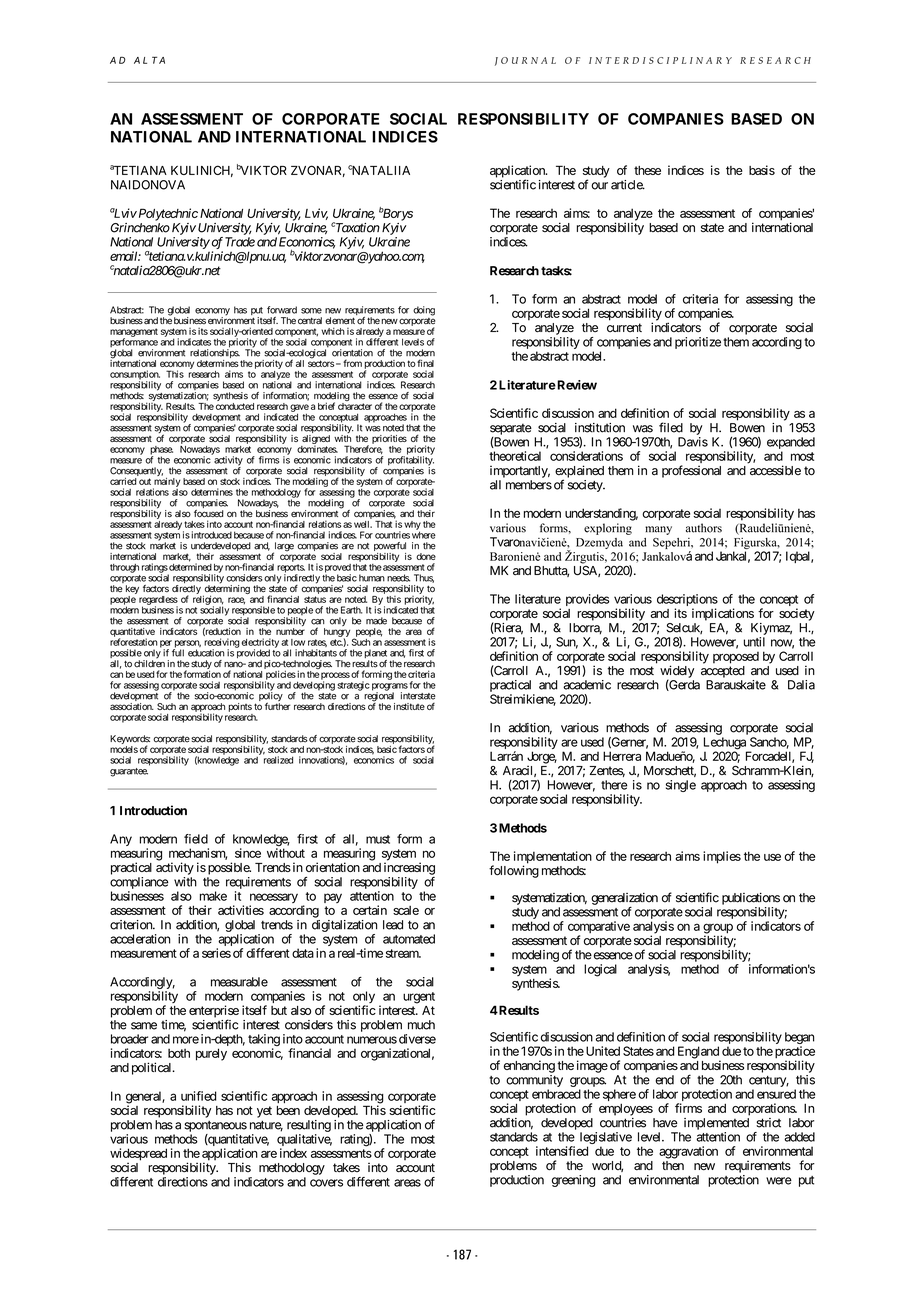 The image size is (924, 1308). What do you see at coordinates (222, 644) in the page?
I see `receiving` at bounding box center [222, 644].
